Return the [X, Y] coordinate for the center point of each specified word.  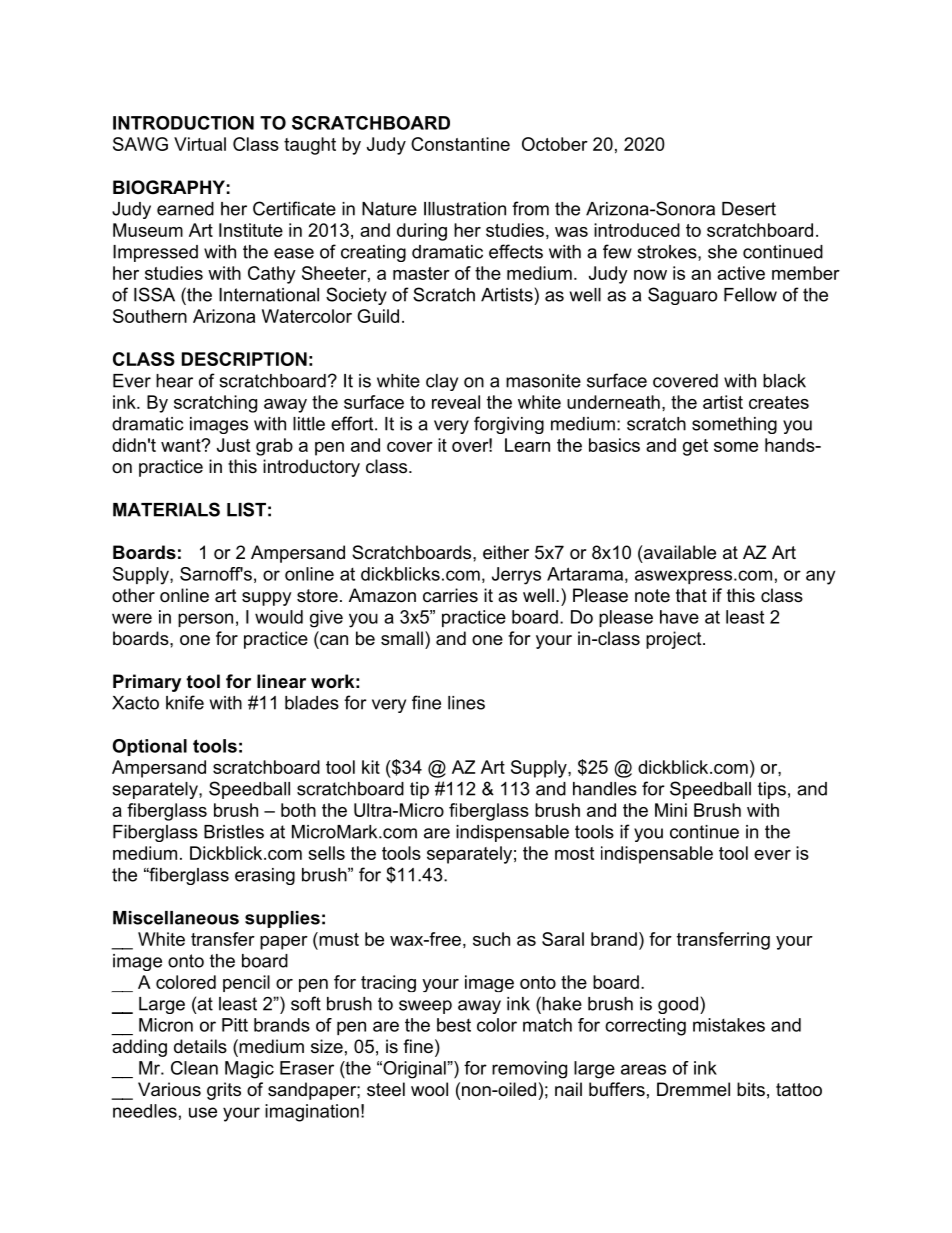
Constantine [460, 144]
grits [224, 1091]
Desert [749, 209]
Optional [150, 747]
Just [233, 445]
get [695, 447]
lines [466, 703]
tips [772, 790]
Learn [527, 445]
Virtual [200, 144]
